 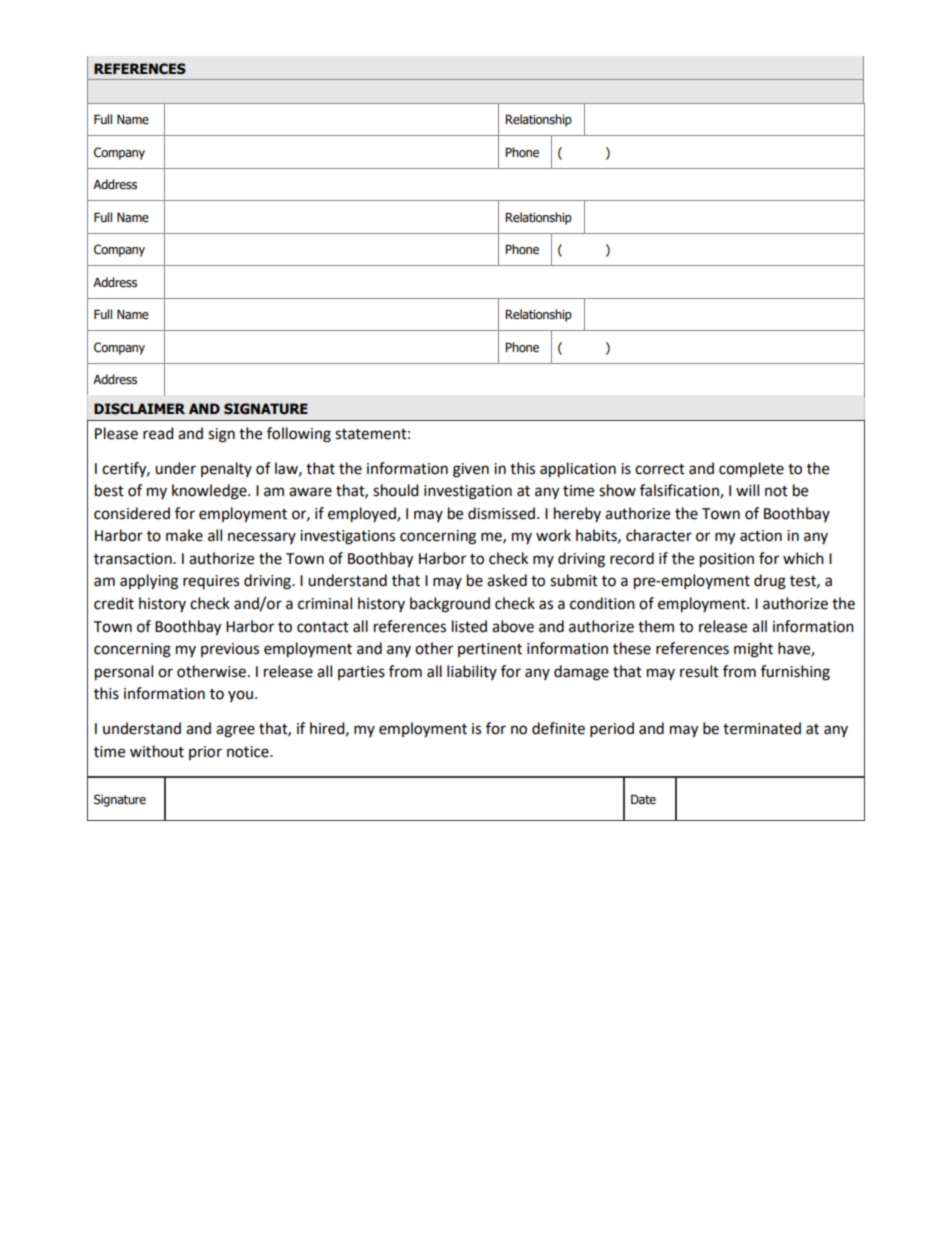 I want to click on work, so click(x=553, y=535).
